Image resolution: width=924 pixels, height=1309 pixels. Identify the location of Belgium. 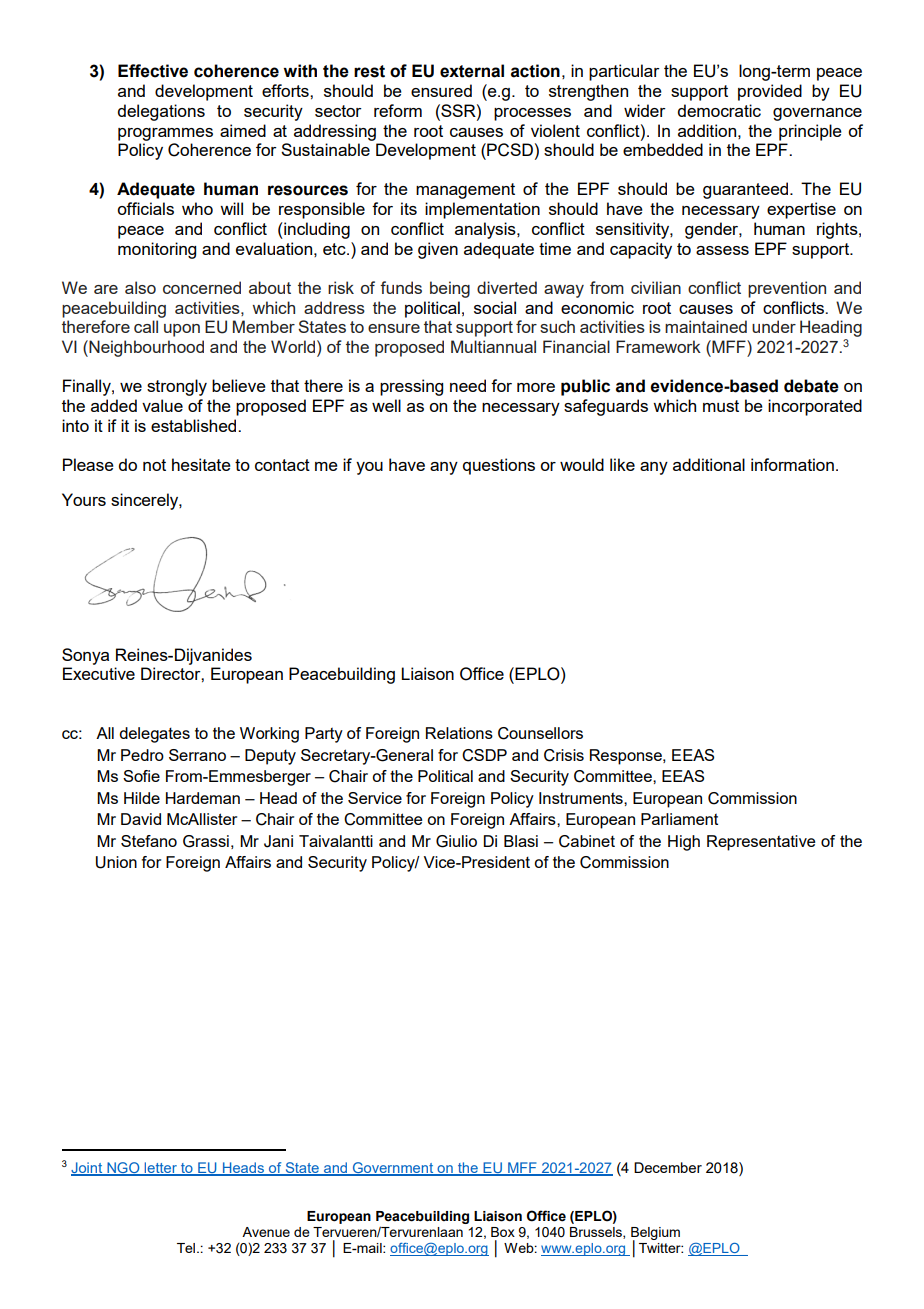
(655, 1235).
